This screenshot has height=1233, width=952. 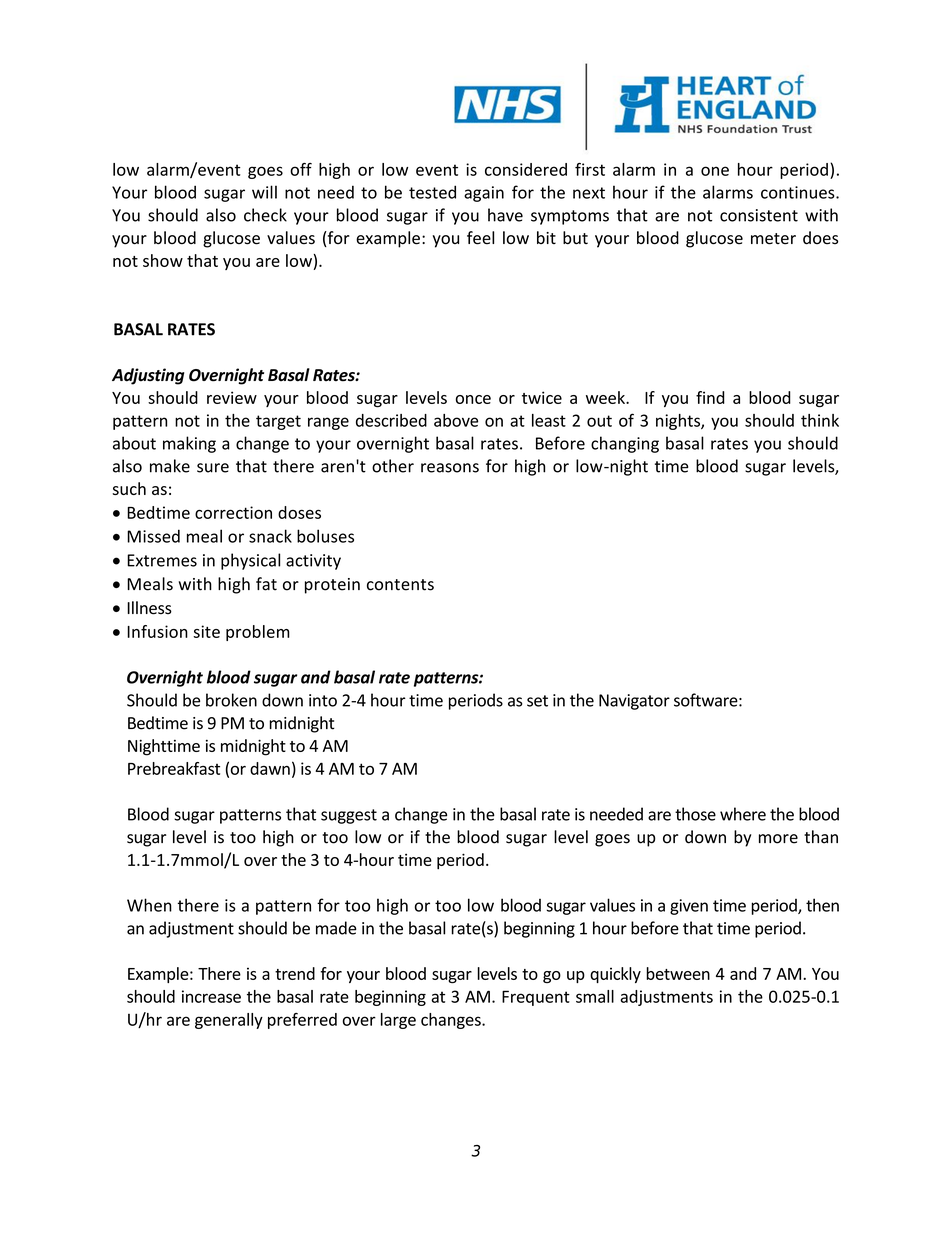 I want to click on will, so click(x=264, y=192).
